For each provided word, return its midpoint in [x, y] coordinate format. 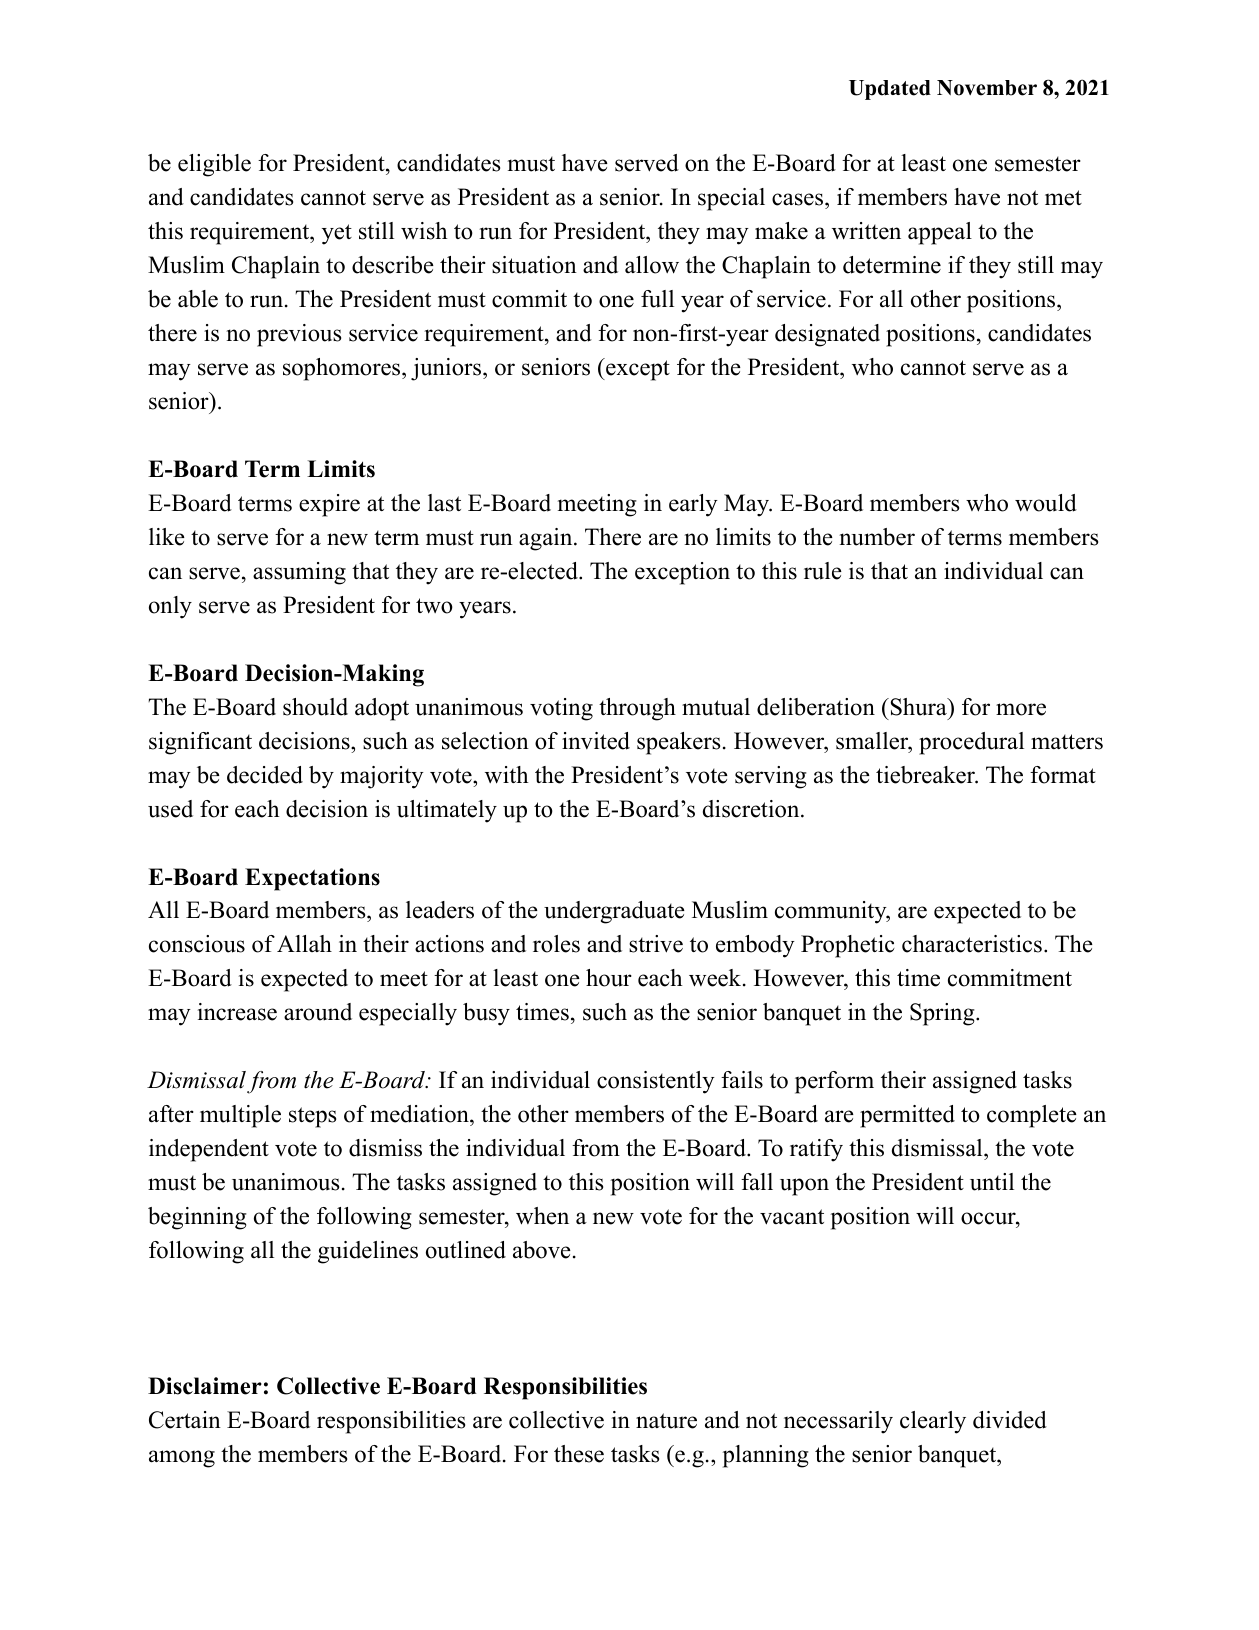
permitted [907, 1116]
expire [329, 505]
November [987, 88]
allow [652, 265]
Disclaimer [205, 1386]
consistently [656, 1082]
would [1046, 503]
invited [596, 741]
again [545, 539]
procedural [971, 743]
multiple [240, 1116]
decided [265, 775]
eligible [214, 165]
